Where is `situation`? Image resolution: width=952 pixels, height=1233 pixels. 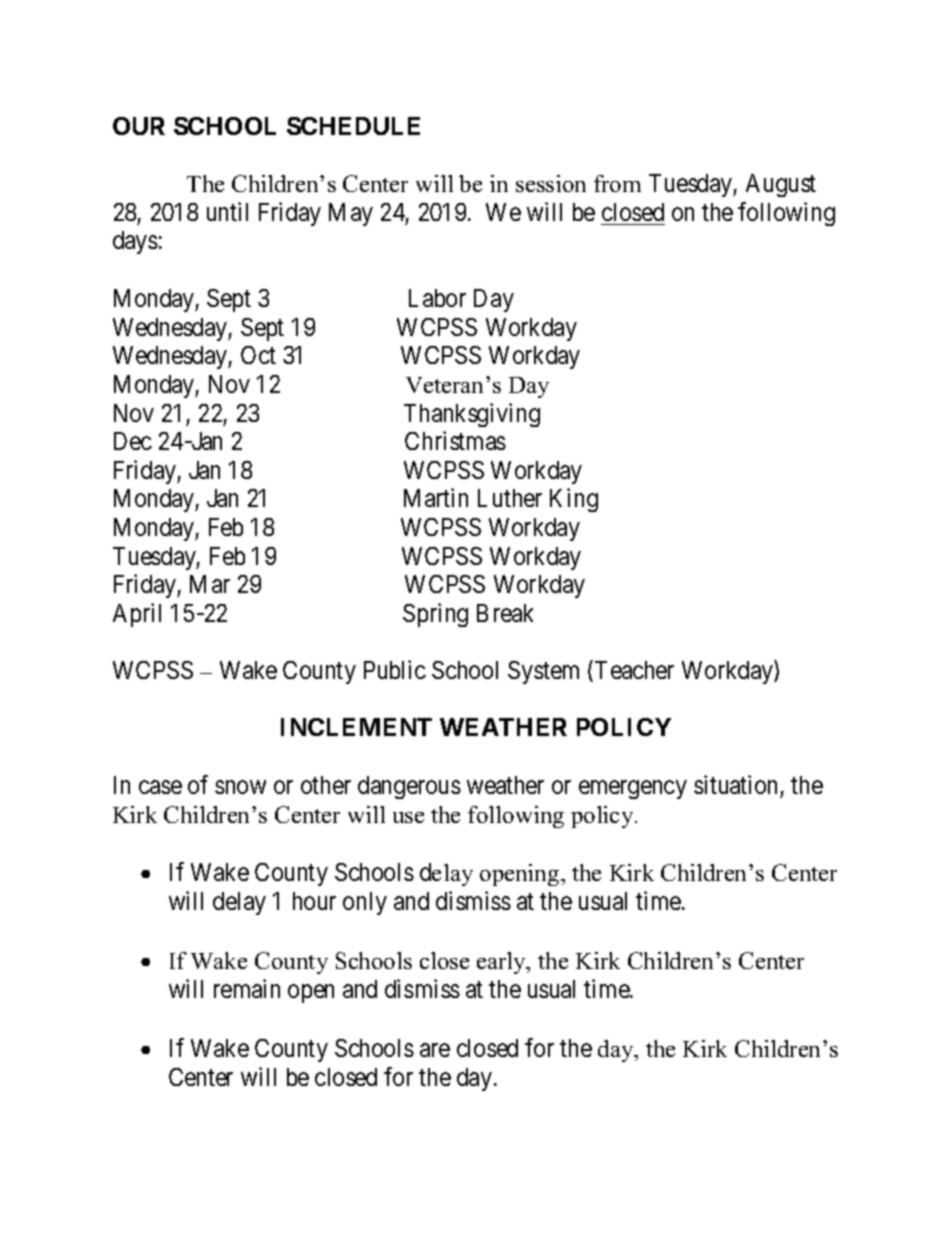
situation is located at coordinates (735, 784).
